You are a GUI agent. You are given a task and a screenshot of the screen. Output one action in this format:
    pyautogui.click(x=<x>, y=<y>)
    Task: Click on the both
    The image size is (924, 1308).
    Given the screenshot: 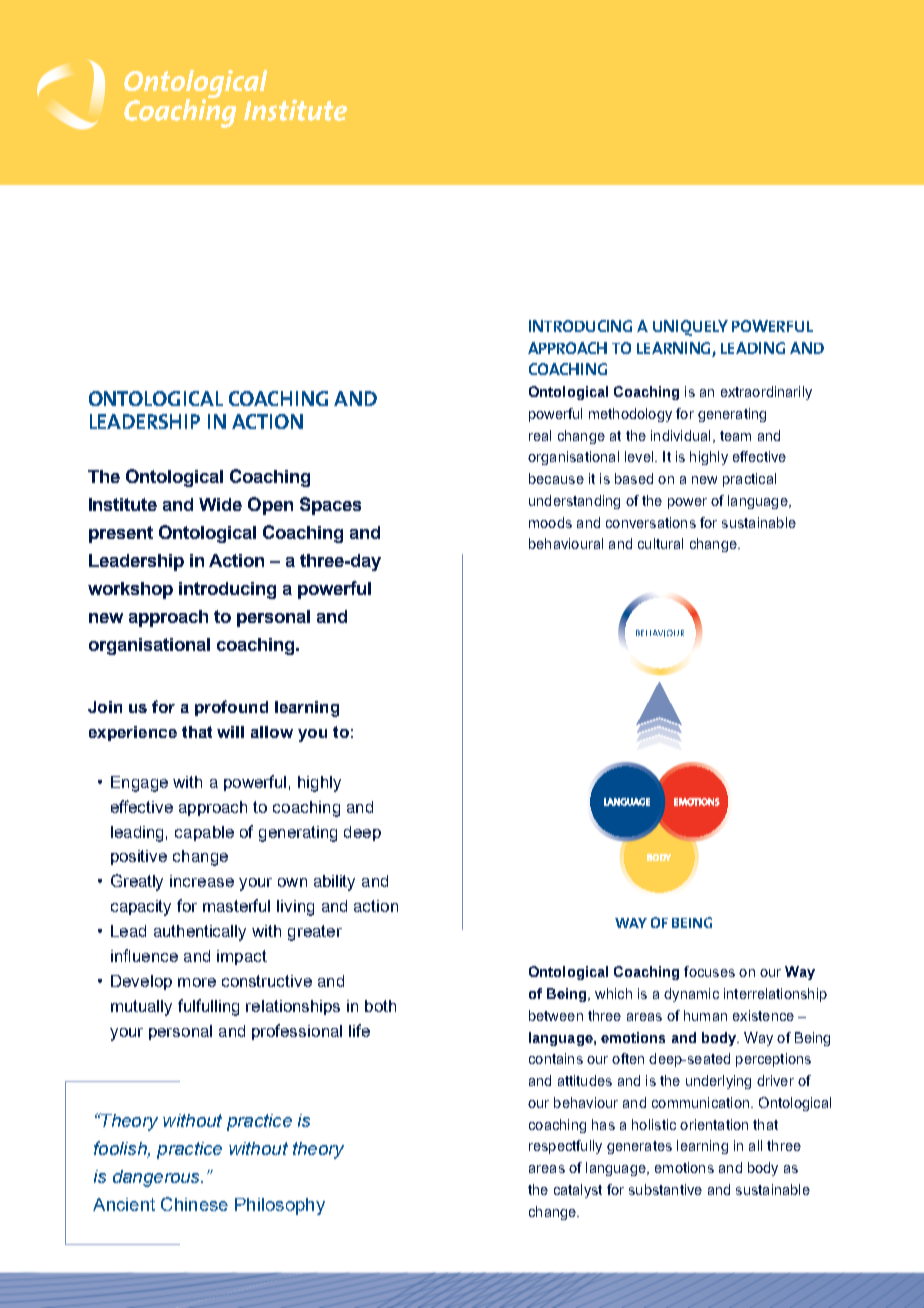 What is the action you would take?
    pyautogui.click(x=380, y=1006)
